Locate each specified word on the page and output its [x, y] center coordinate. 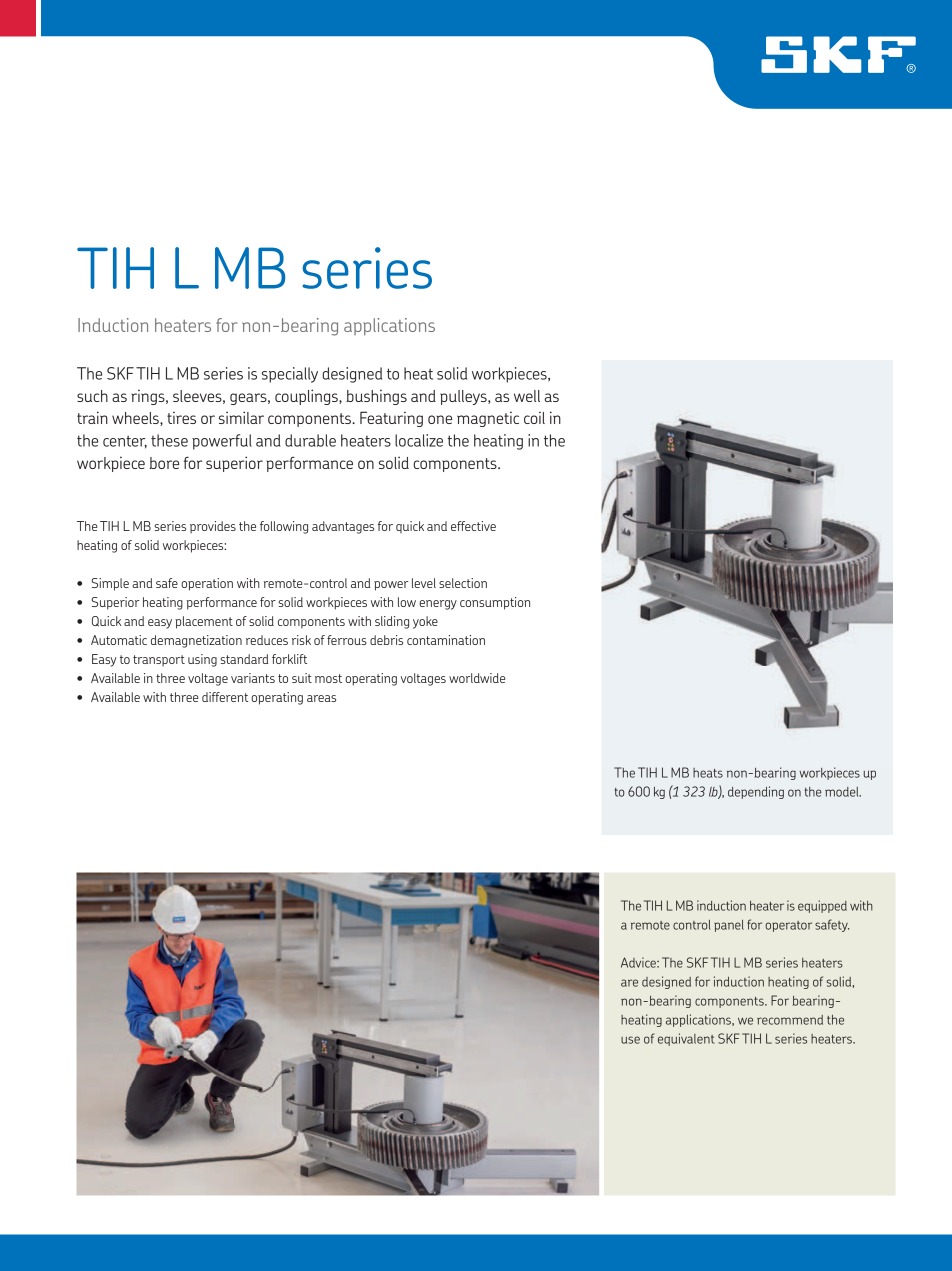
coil [534, 417]
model [843, 792]
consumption [495, 603]
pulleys [464, 397]
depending [756, 792]
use [630, 1040]
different [225, 697]
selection [463, 583]
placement [204, 622]
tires [181, 417]
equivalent [686, 1039]
